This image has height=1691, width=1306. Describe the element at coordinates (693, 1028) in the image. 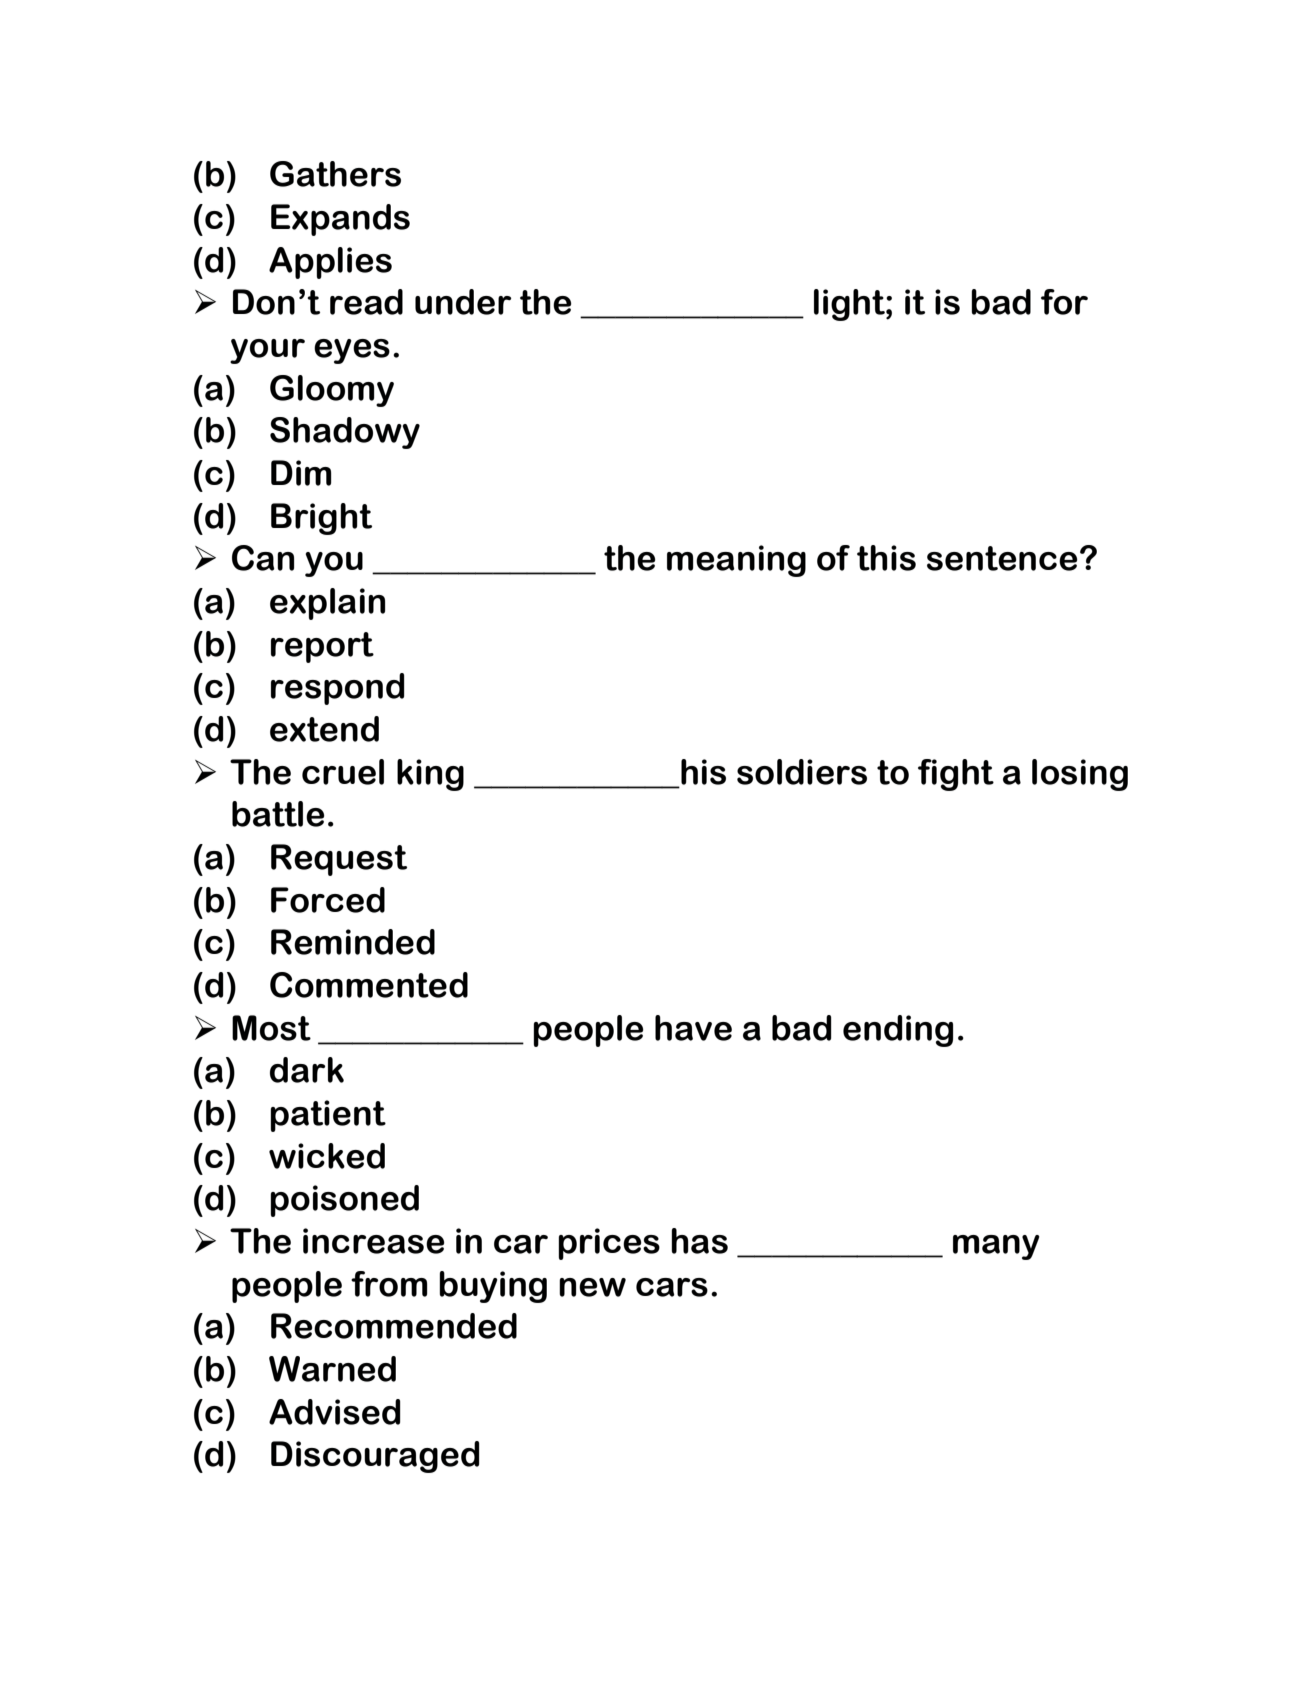

I see `have` at that location.
